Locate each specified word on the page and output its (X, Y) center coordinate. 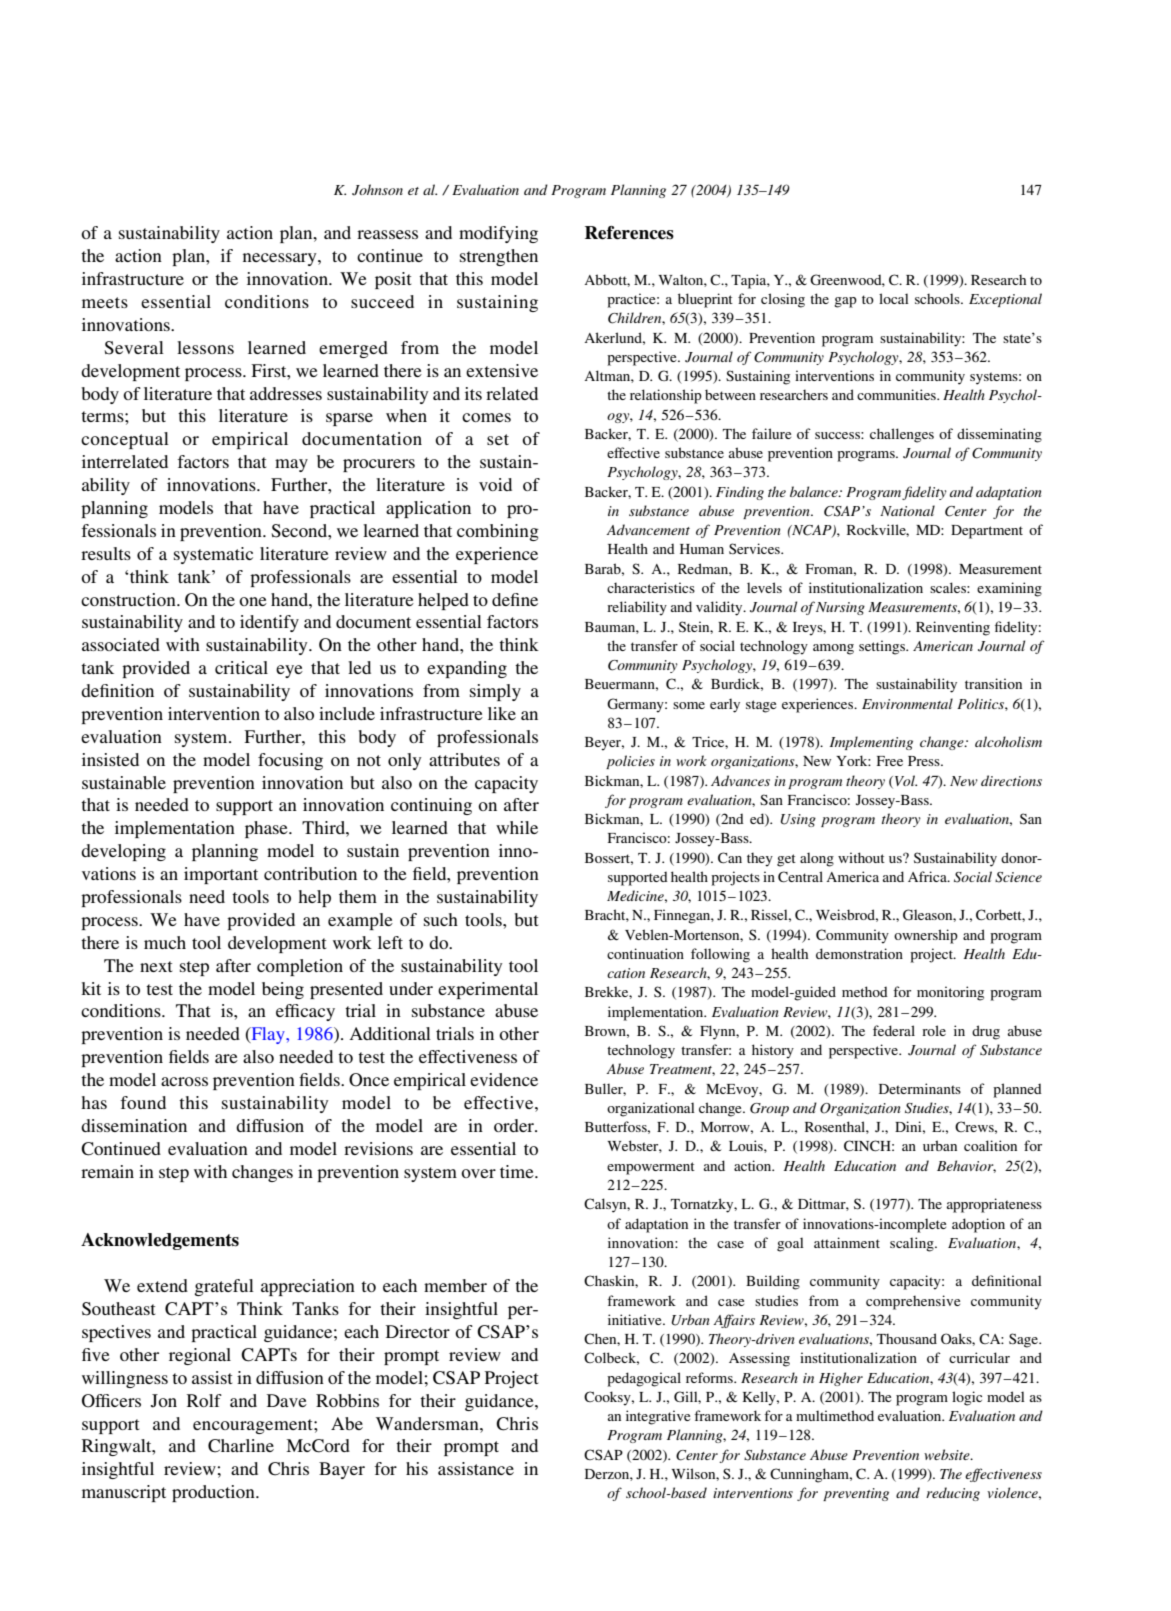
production (214, 1493)
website (948, 1454)
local (894, 298)
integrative (658, 1417)
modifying (498, 234)
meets (105, 302)
